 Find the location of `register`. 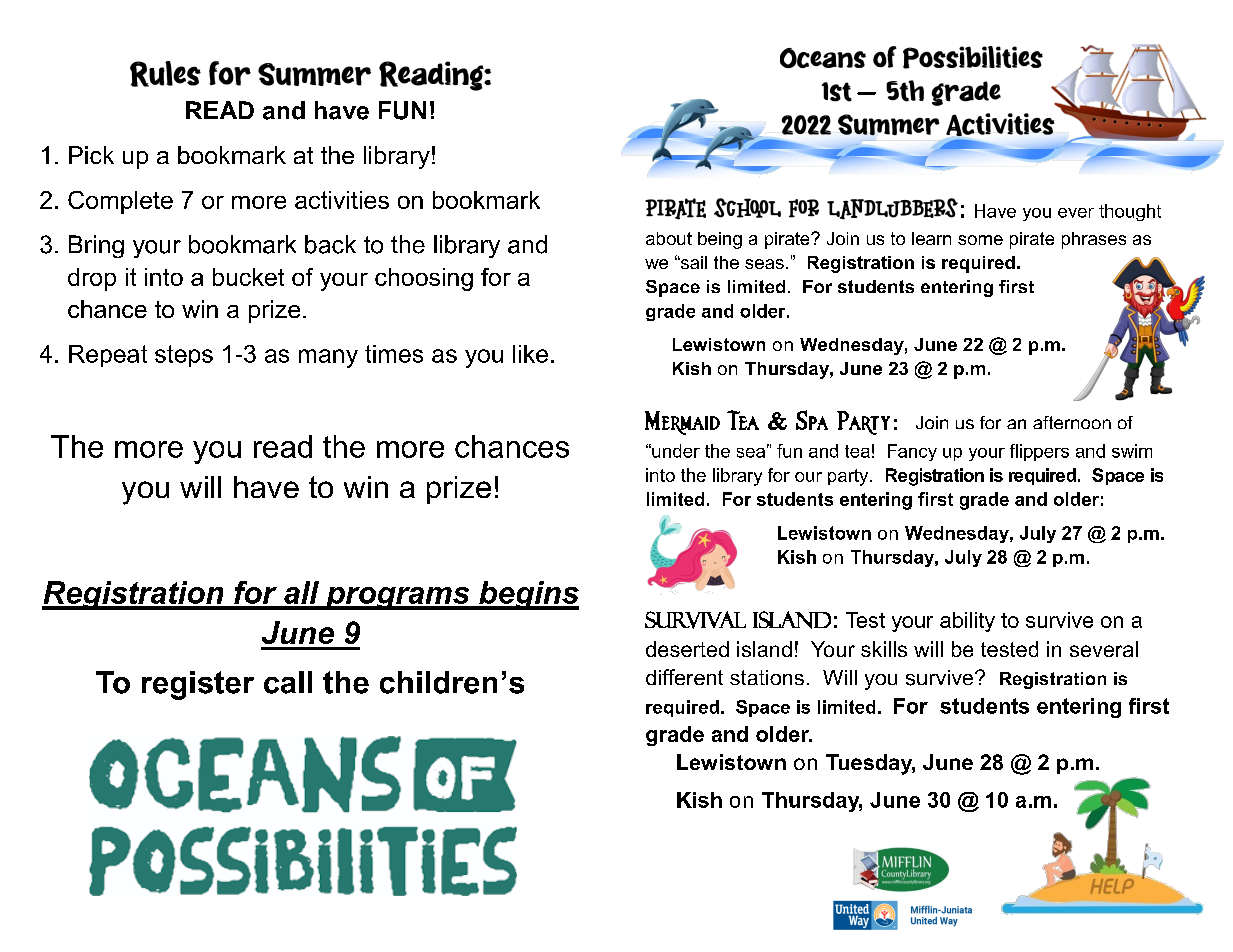

register is located at coordinates (198, 685).
